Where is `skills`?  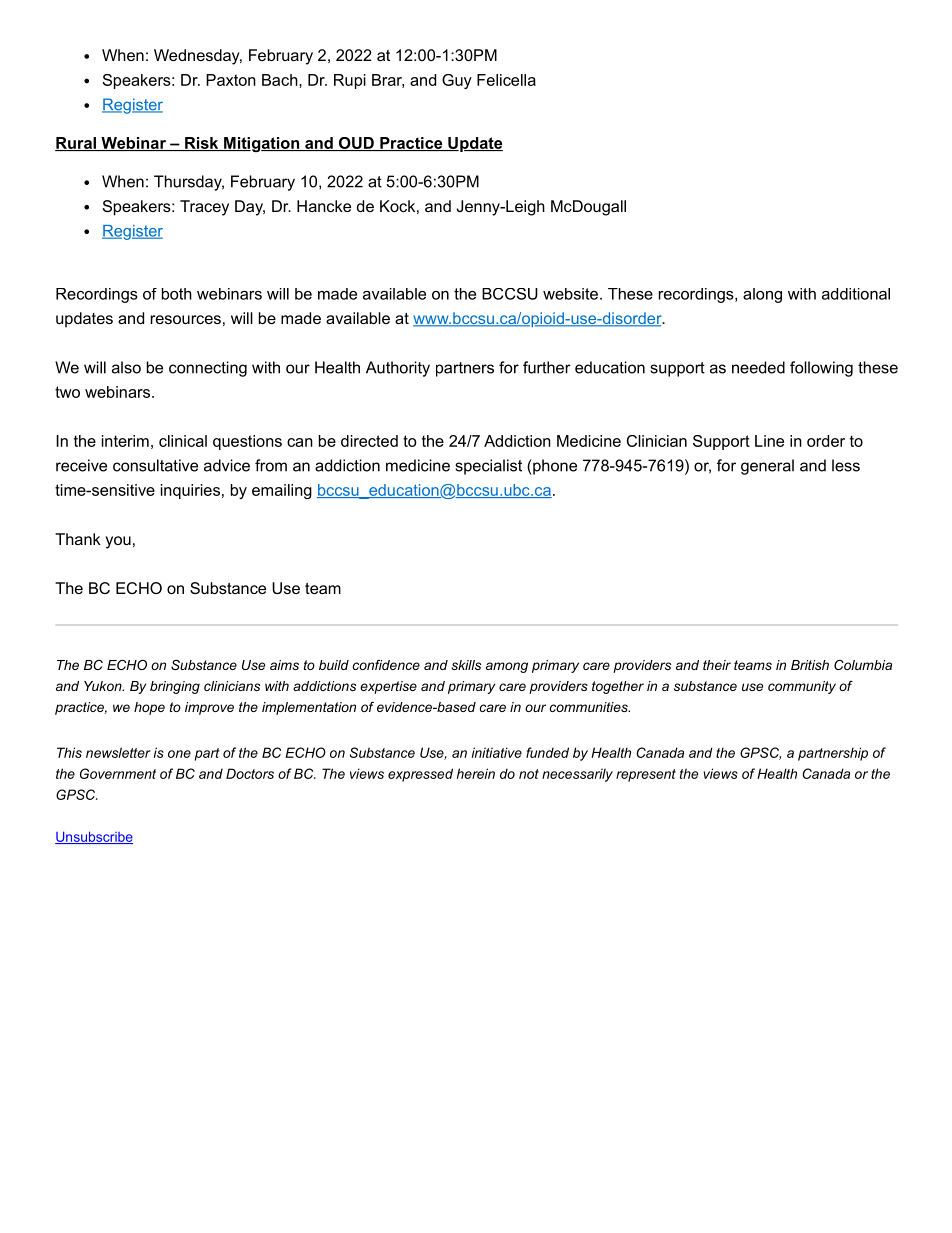 skills is located at coordinates (466, 665).
